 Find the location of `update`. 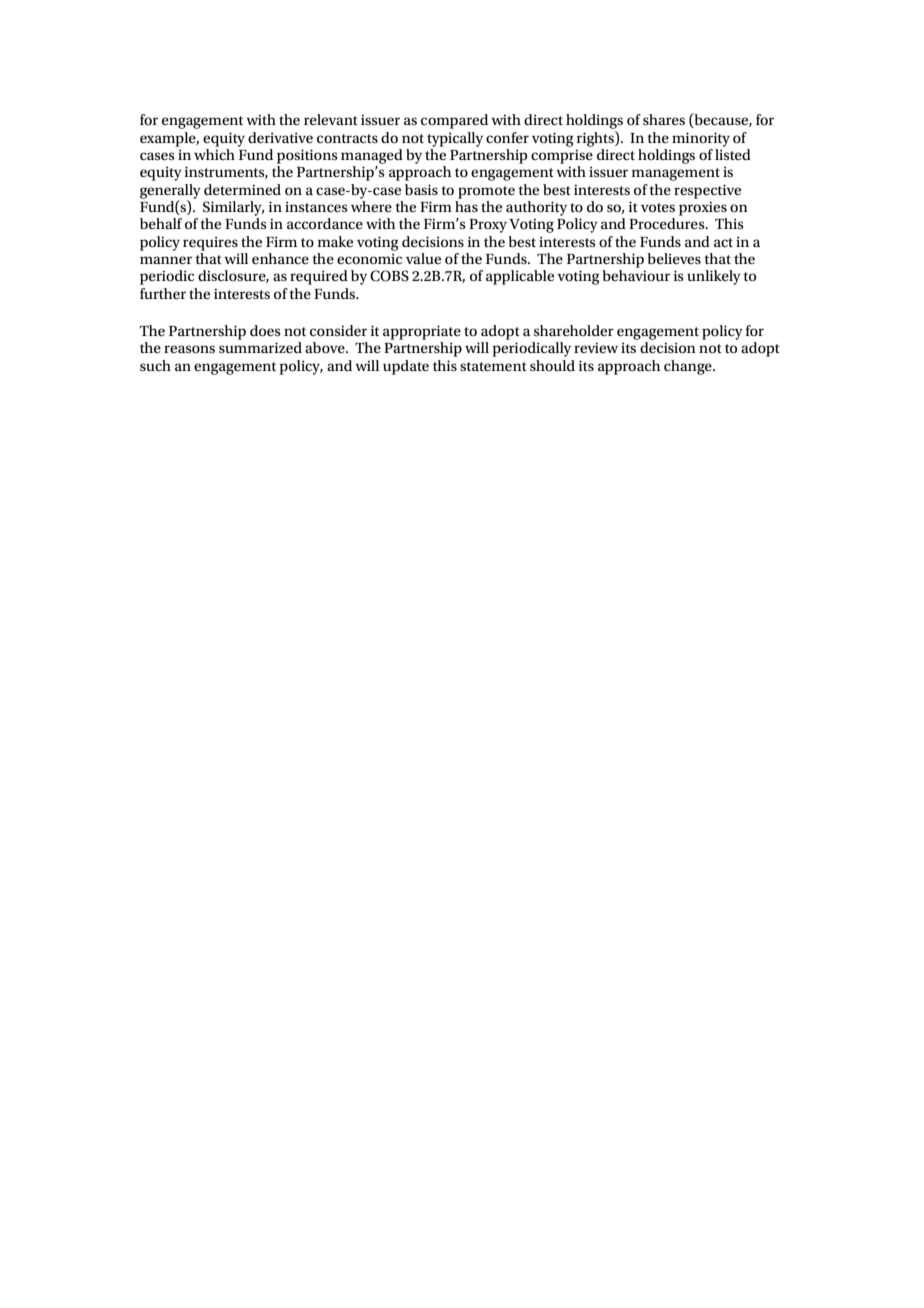

update is located at coordinates (406, 367).
